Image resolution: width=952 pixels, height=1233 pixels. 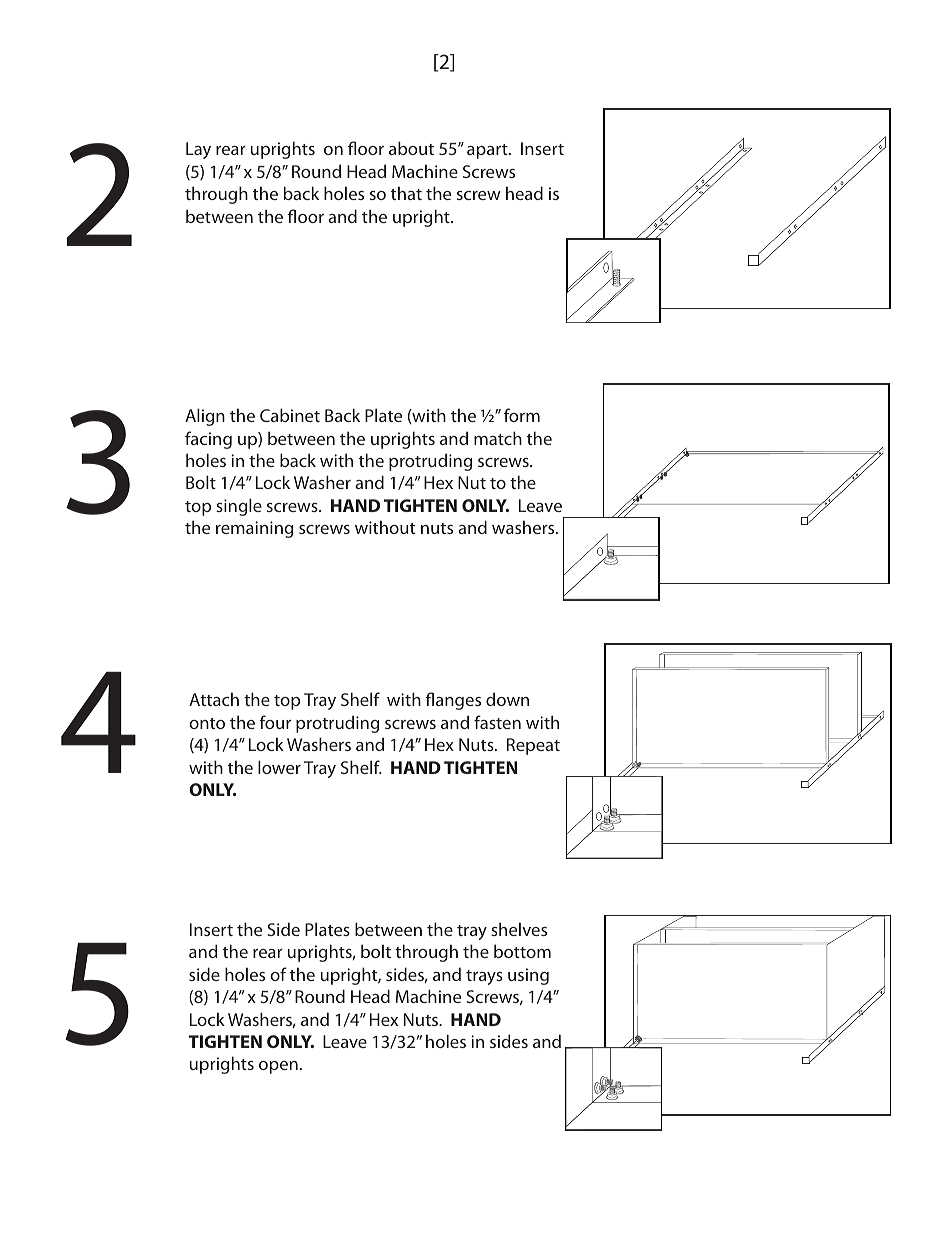 I want to click on open, so click(x=278, y=1067).
